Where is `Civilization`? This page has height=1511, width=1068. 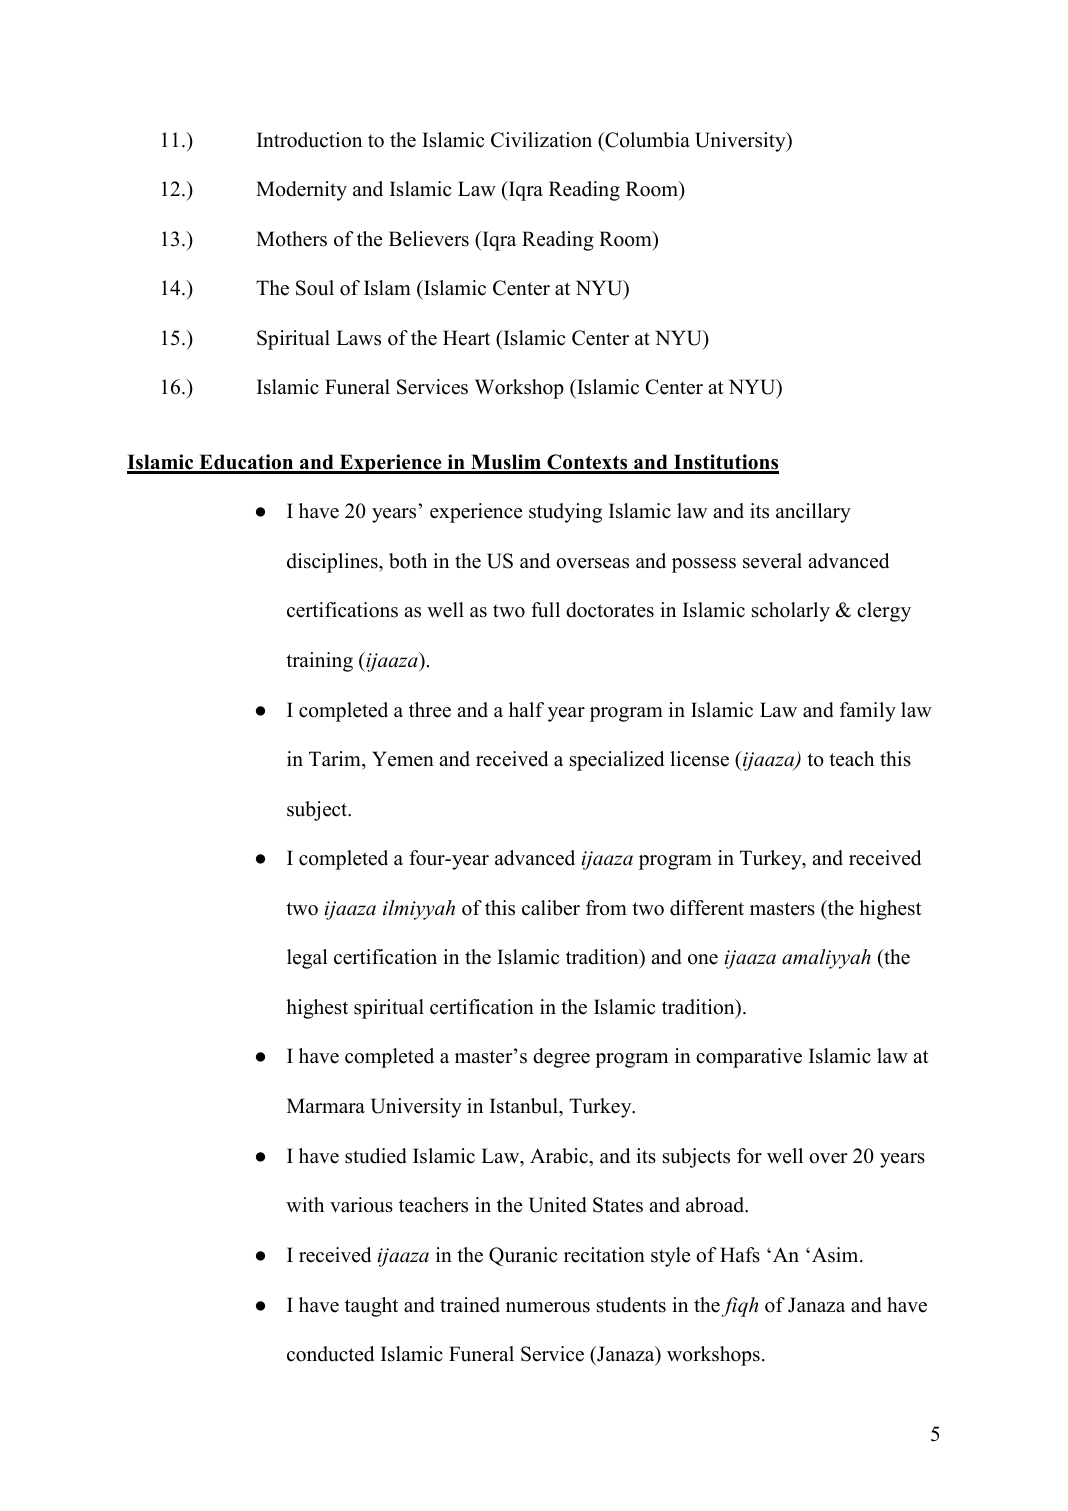
Civilization is located at coordinates (541, 140).
